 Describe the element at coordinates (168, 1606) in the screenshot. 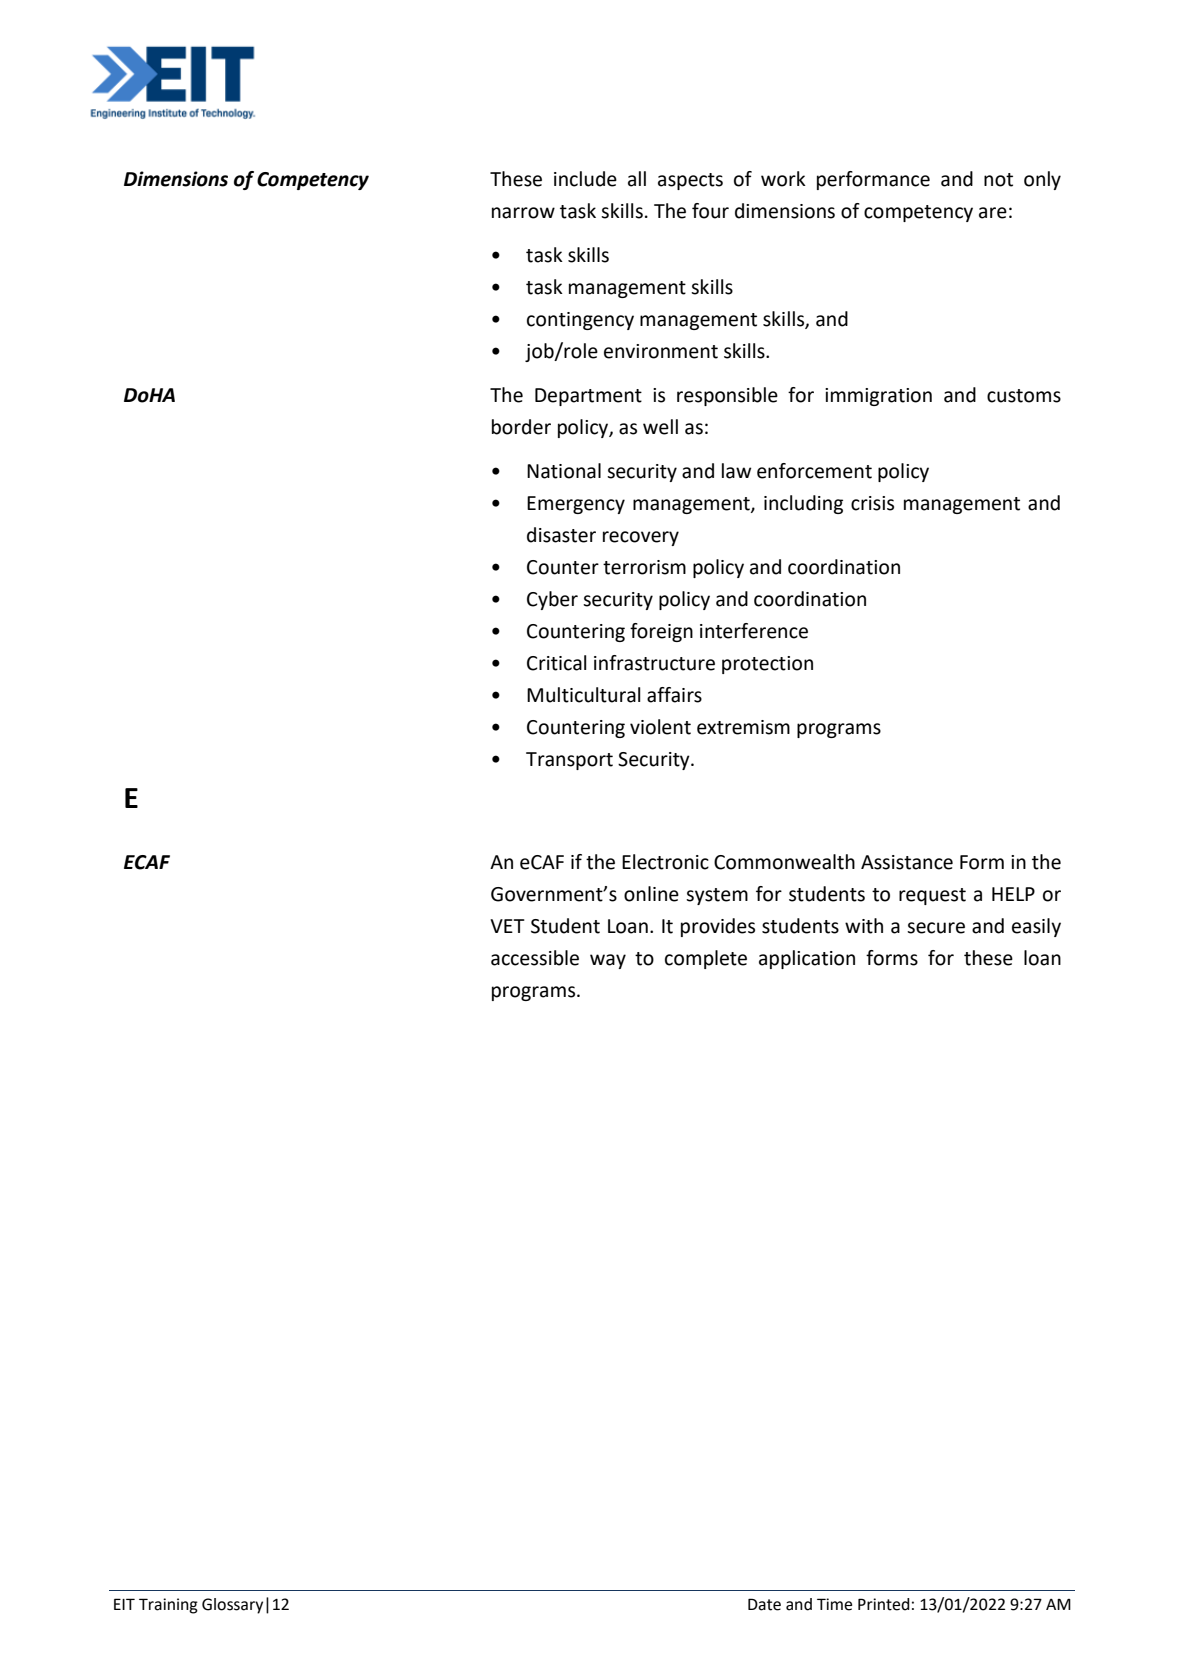

I see `Training` at that location.
